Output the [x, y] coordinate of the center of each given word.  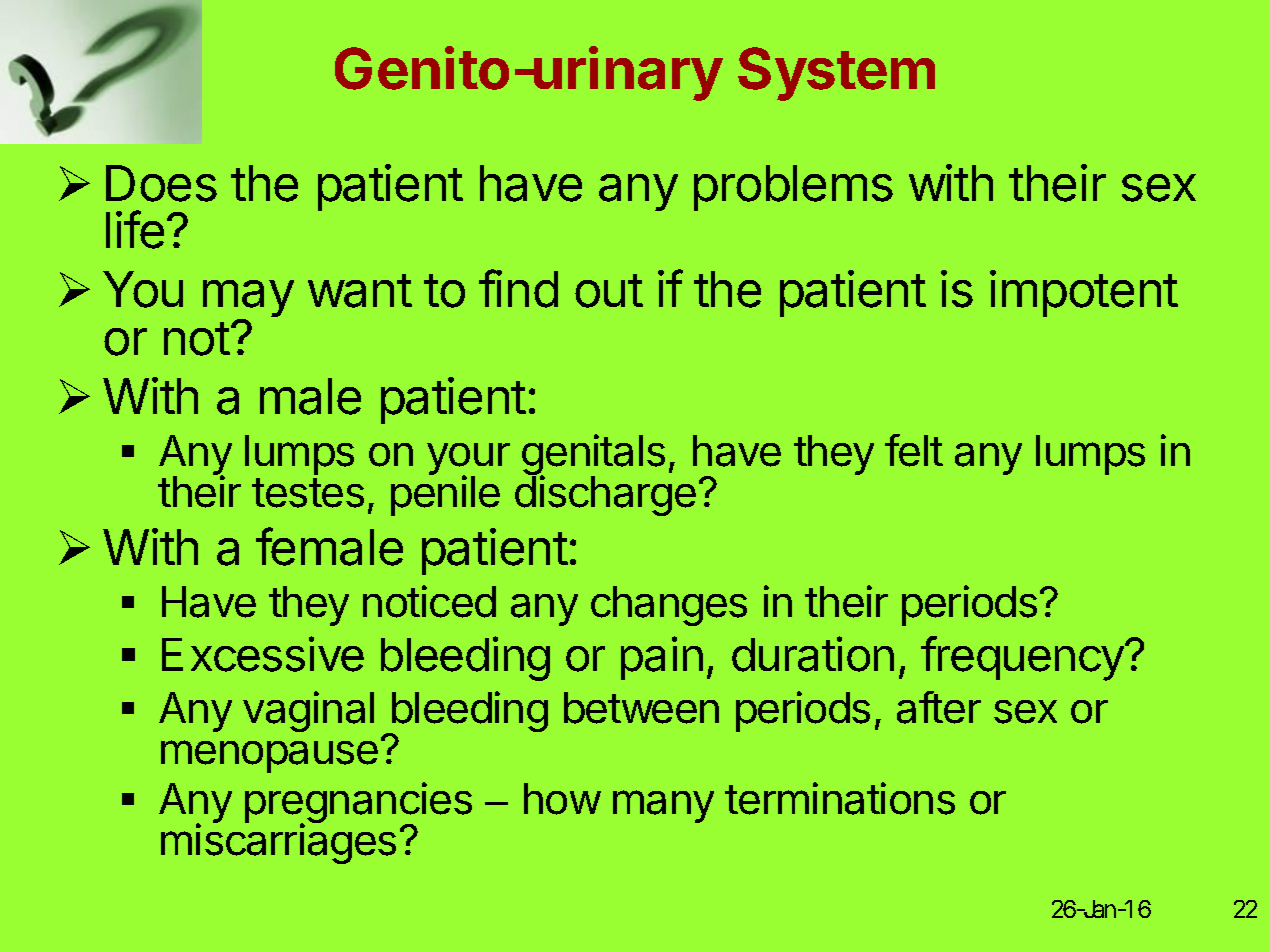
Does [161, 183]
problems [793, 188]
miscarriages [278, 843]
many [663, 806]
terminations [840, 798]
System [836, 74]
